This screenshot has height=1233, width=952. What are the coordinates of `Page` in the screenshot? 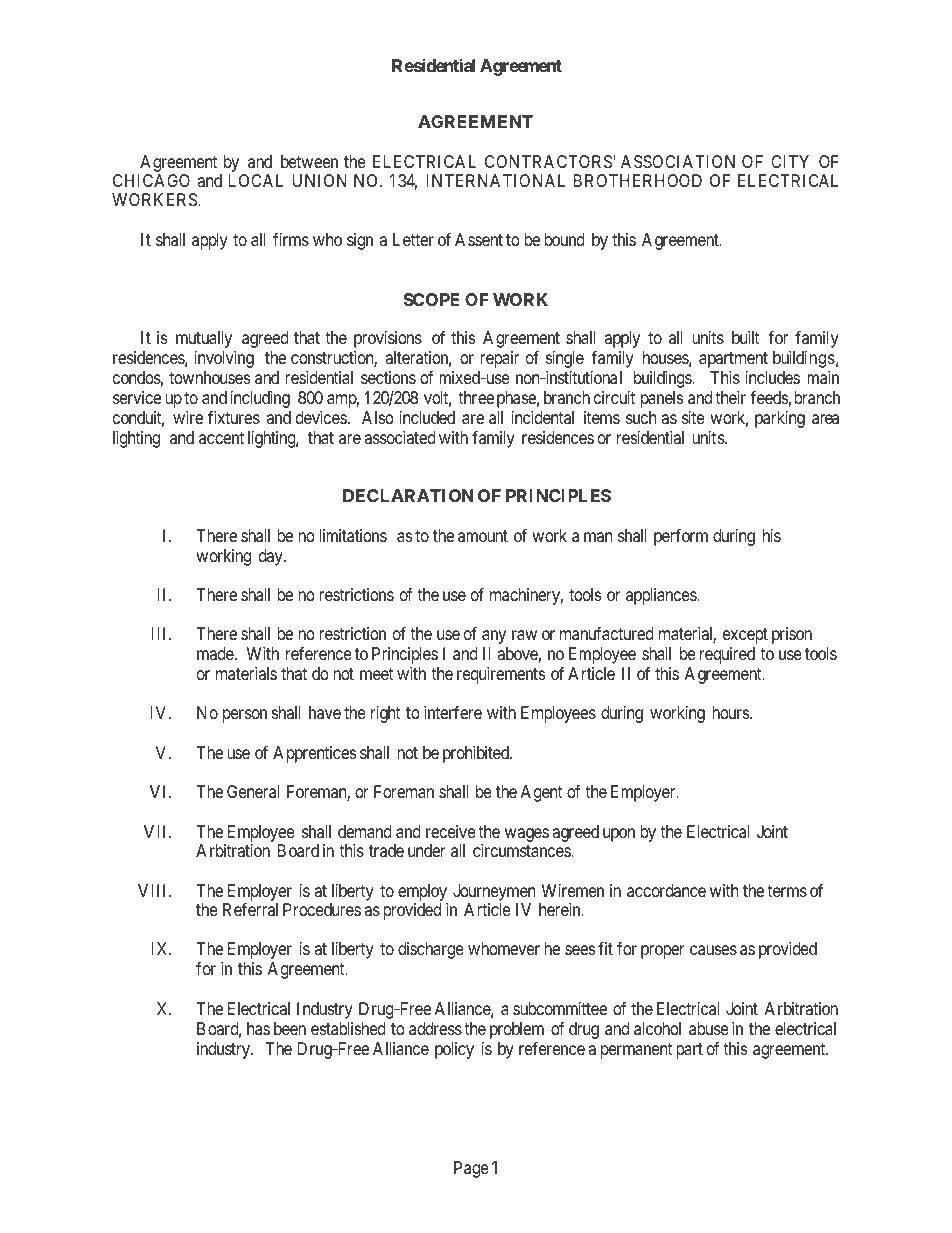 It's located at (471, 1169).
